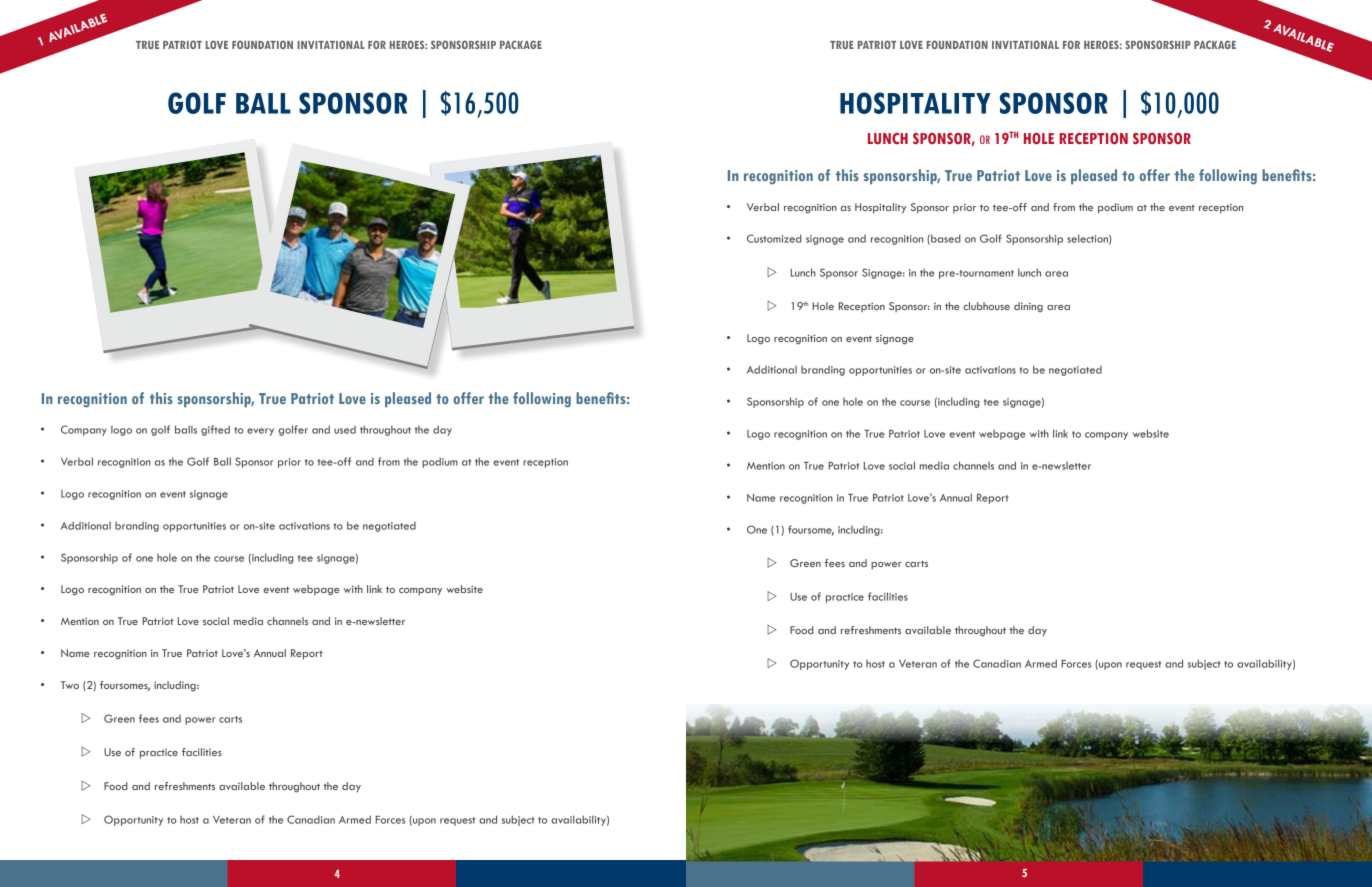  I want to click on used, so click(345, 430).
